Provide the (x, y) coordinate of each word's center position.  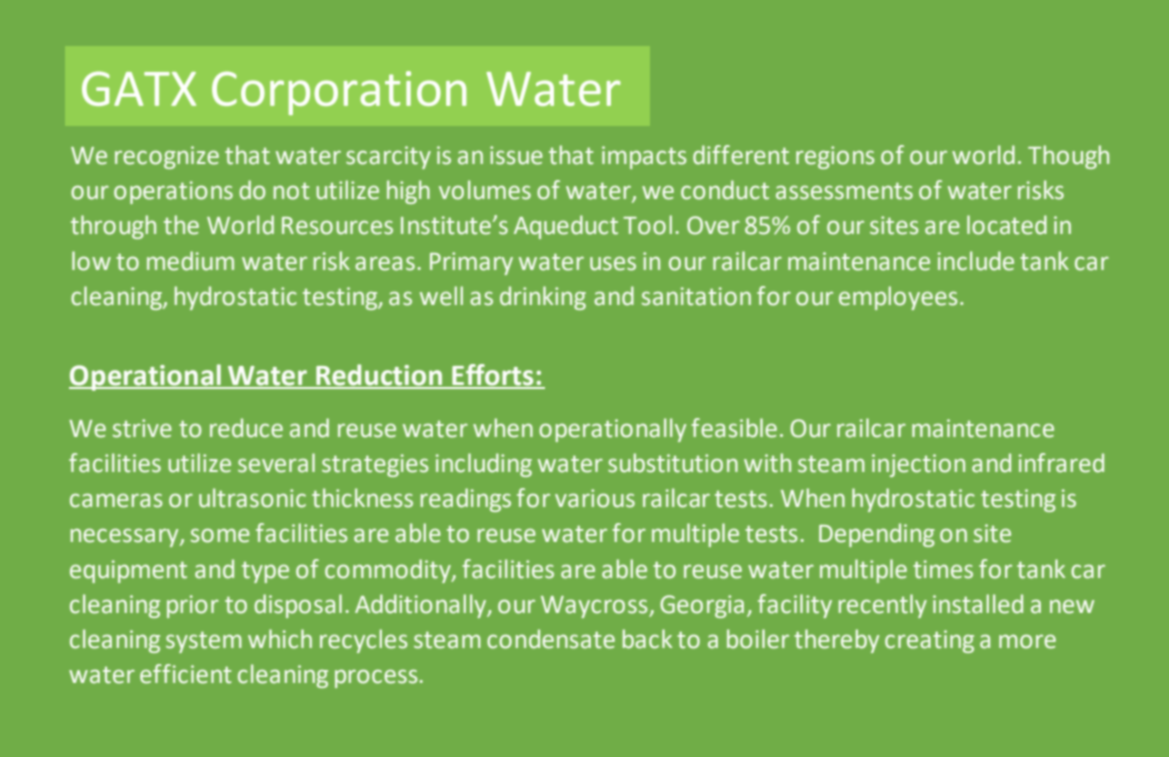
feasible (734, 428)
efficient (185, 674)
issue (516, 155)
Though (1068, 157)
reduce (246, 428)
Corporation (339, 93)
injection (918, 465)
